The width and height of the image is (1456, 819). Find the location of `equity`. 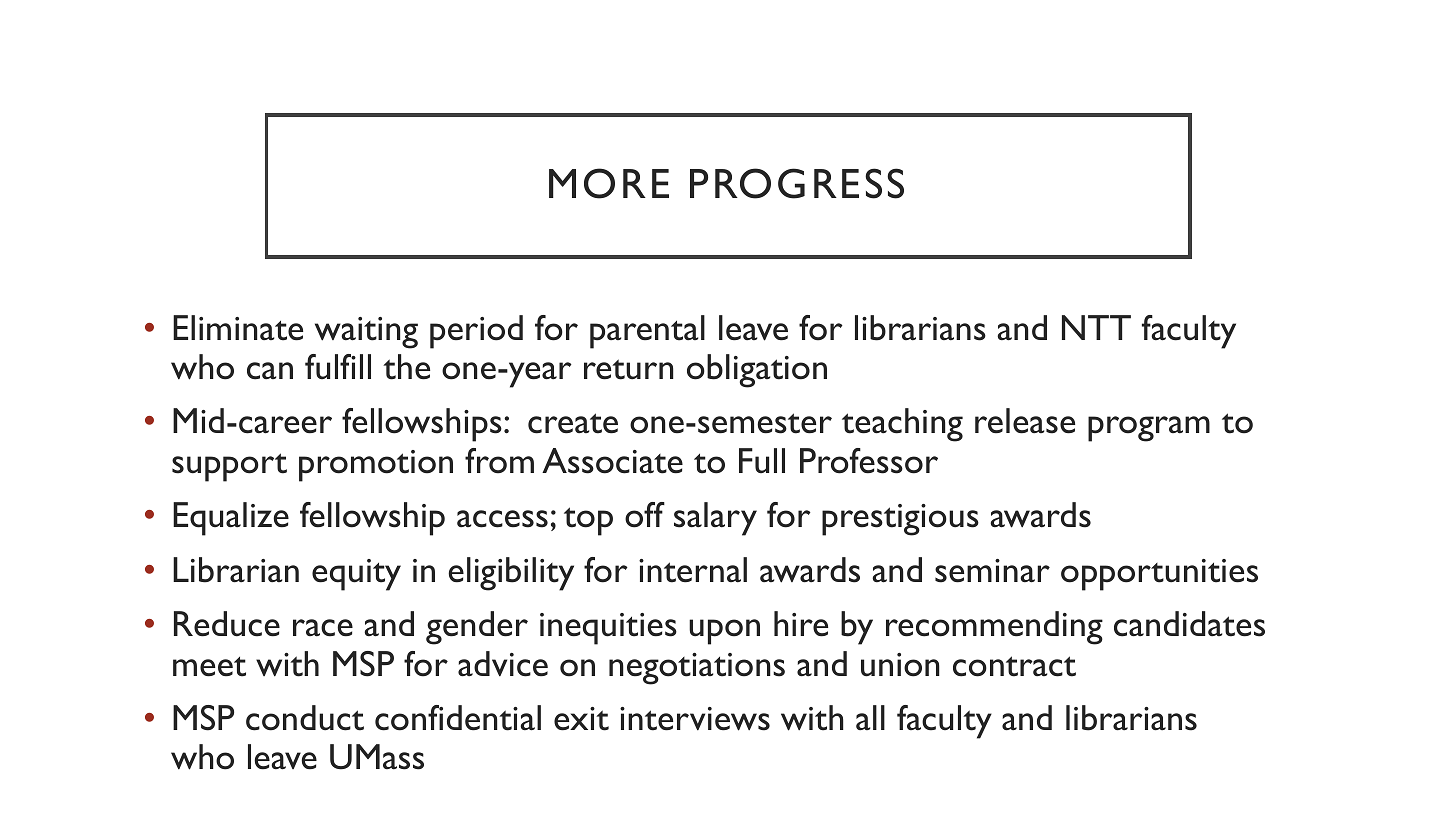

equity is located at coordinates (356, 575).
